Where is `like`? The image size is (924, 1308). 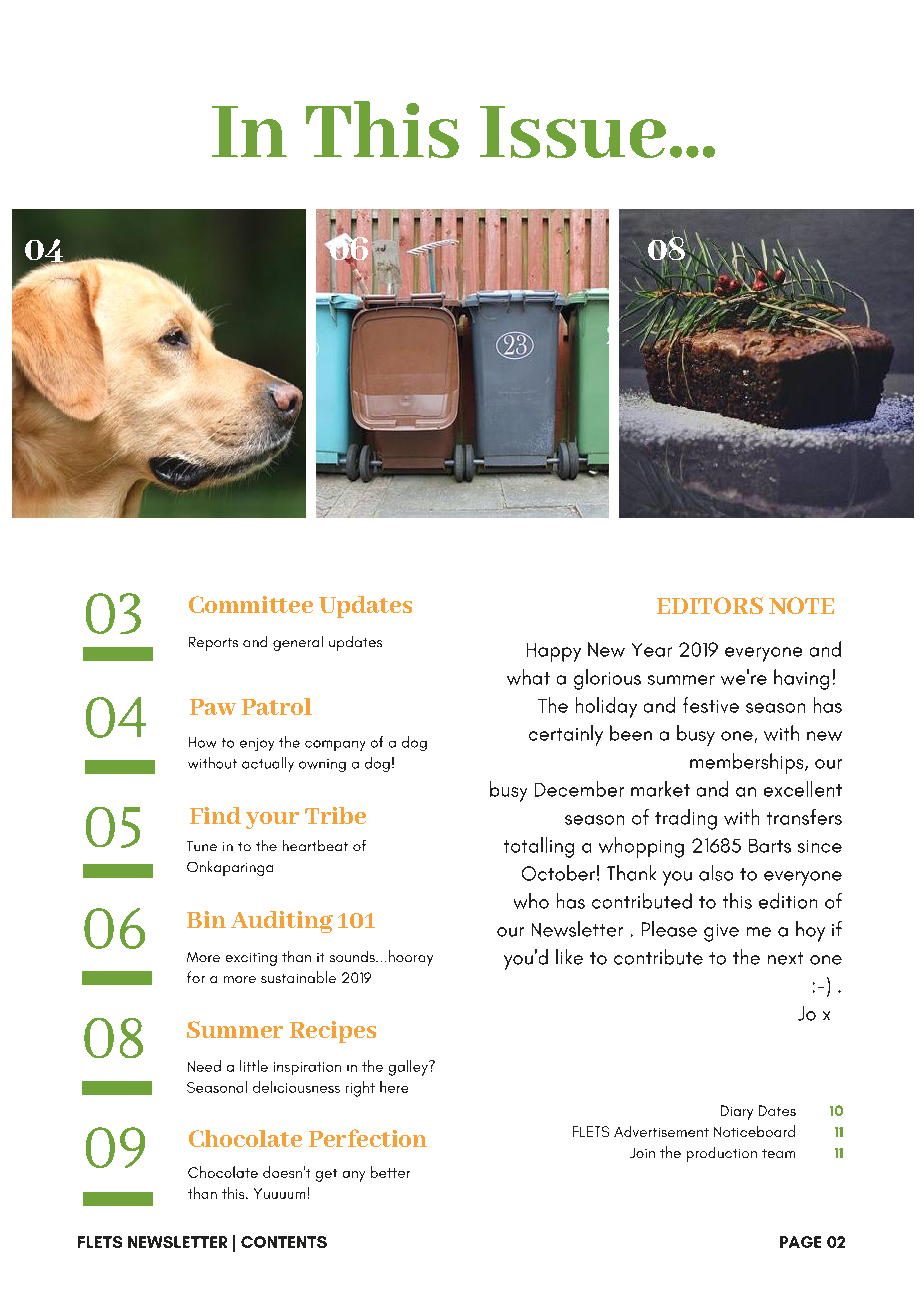 like is located at coordinates (569, 957).
